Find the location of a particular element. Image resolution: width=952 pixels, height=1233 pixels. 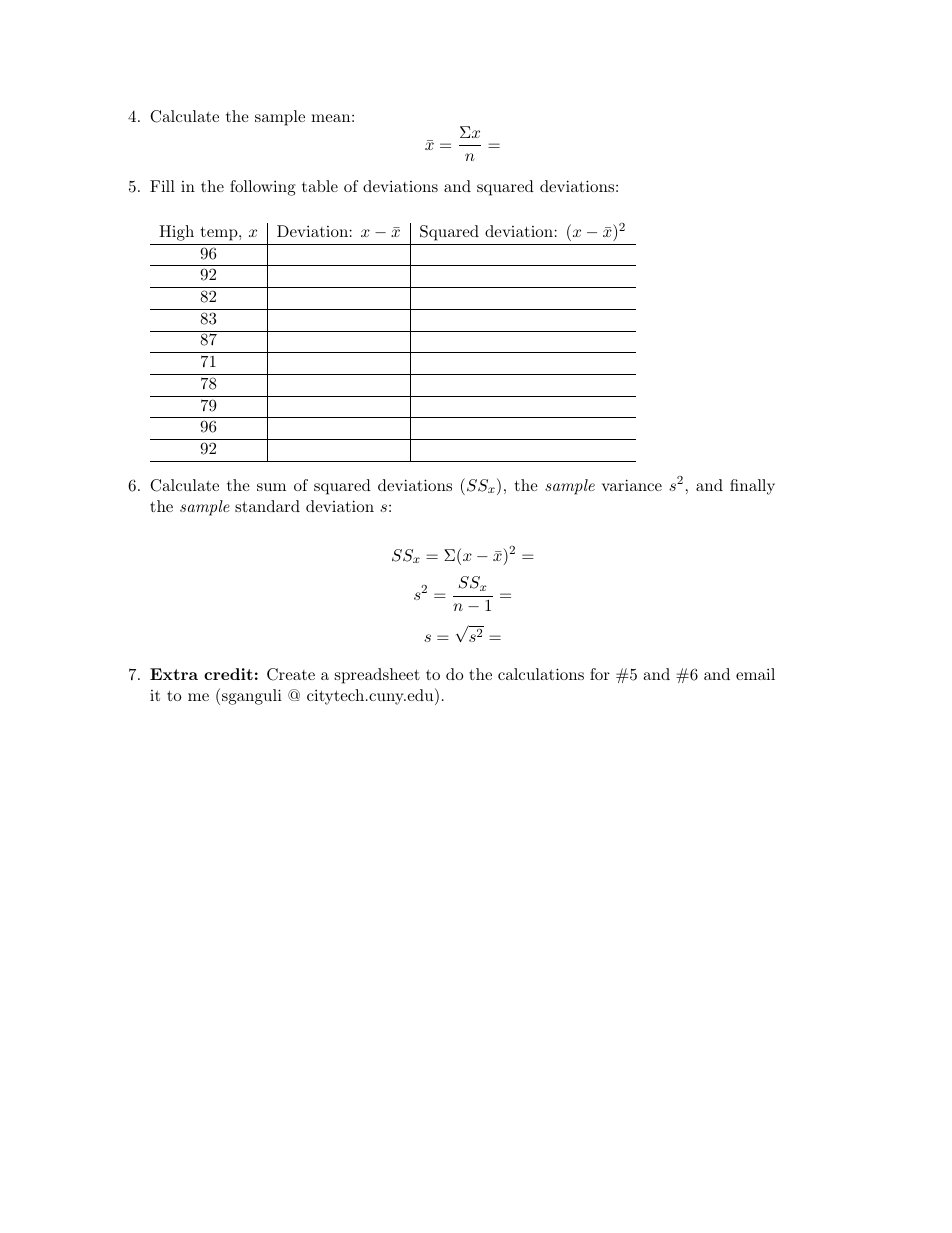

following is located at coordinates (263, 188).
